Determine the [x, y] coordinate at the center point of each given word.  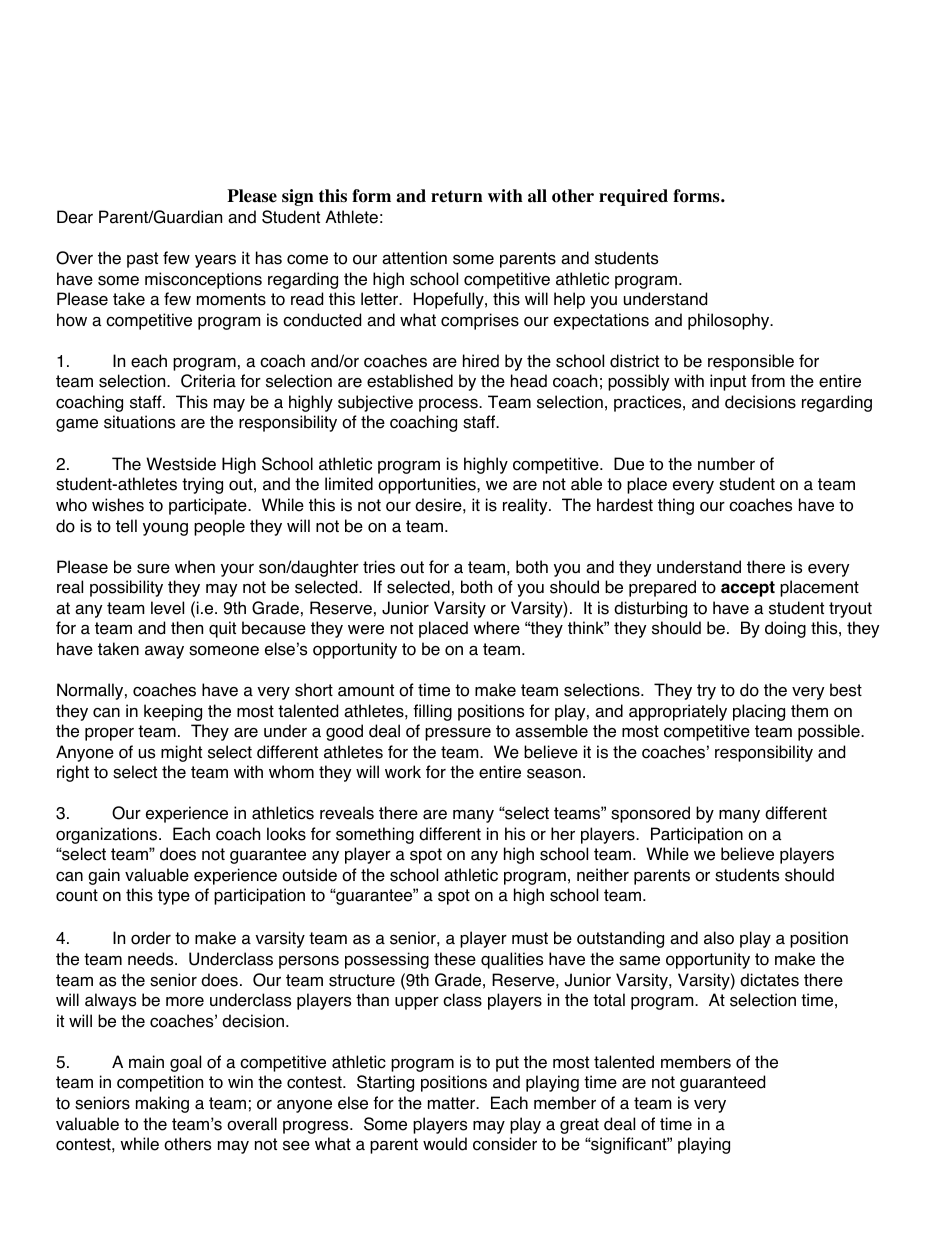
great [579, 1126]
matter [453, 1103]
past [142, 260]
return [457, 196]
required [633, 197]
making [162, 1104]
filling [432, 712]
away [164, 652]
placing [759, 712]
